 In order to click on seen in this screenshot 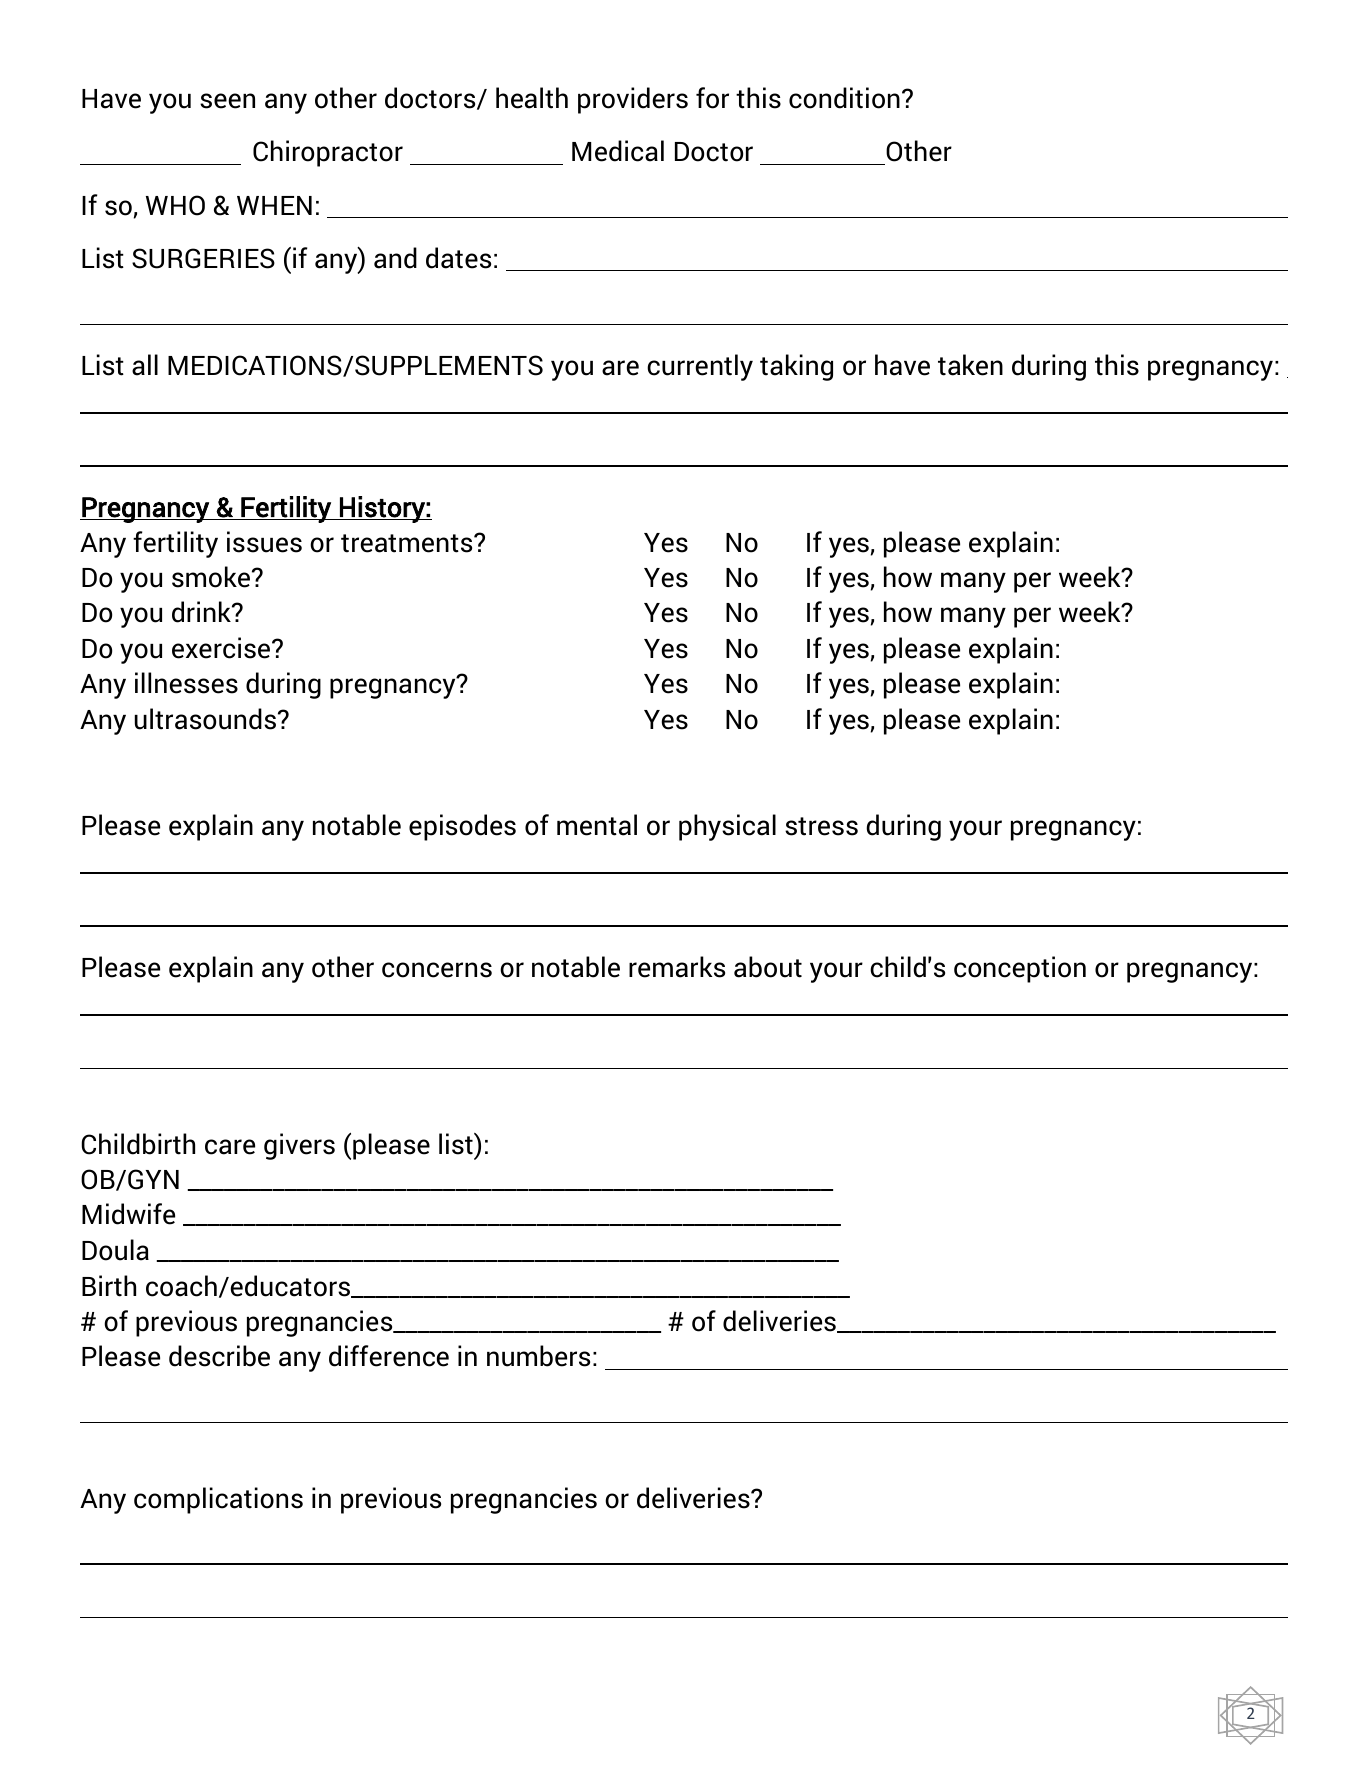, I will do `click(227, 101)`.
